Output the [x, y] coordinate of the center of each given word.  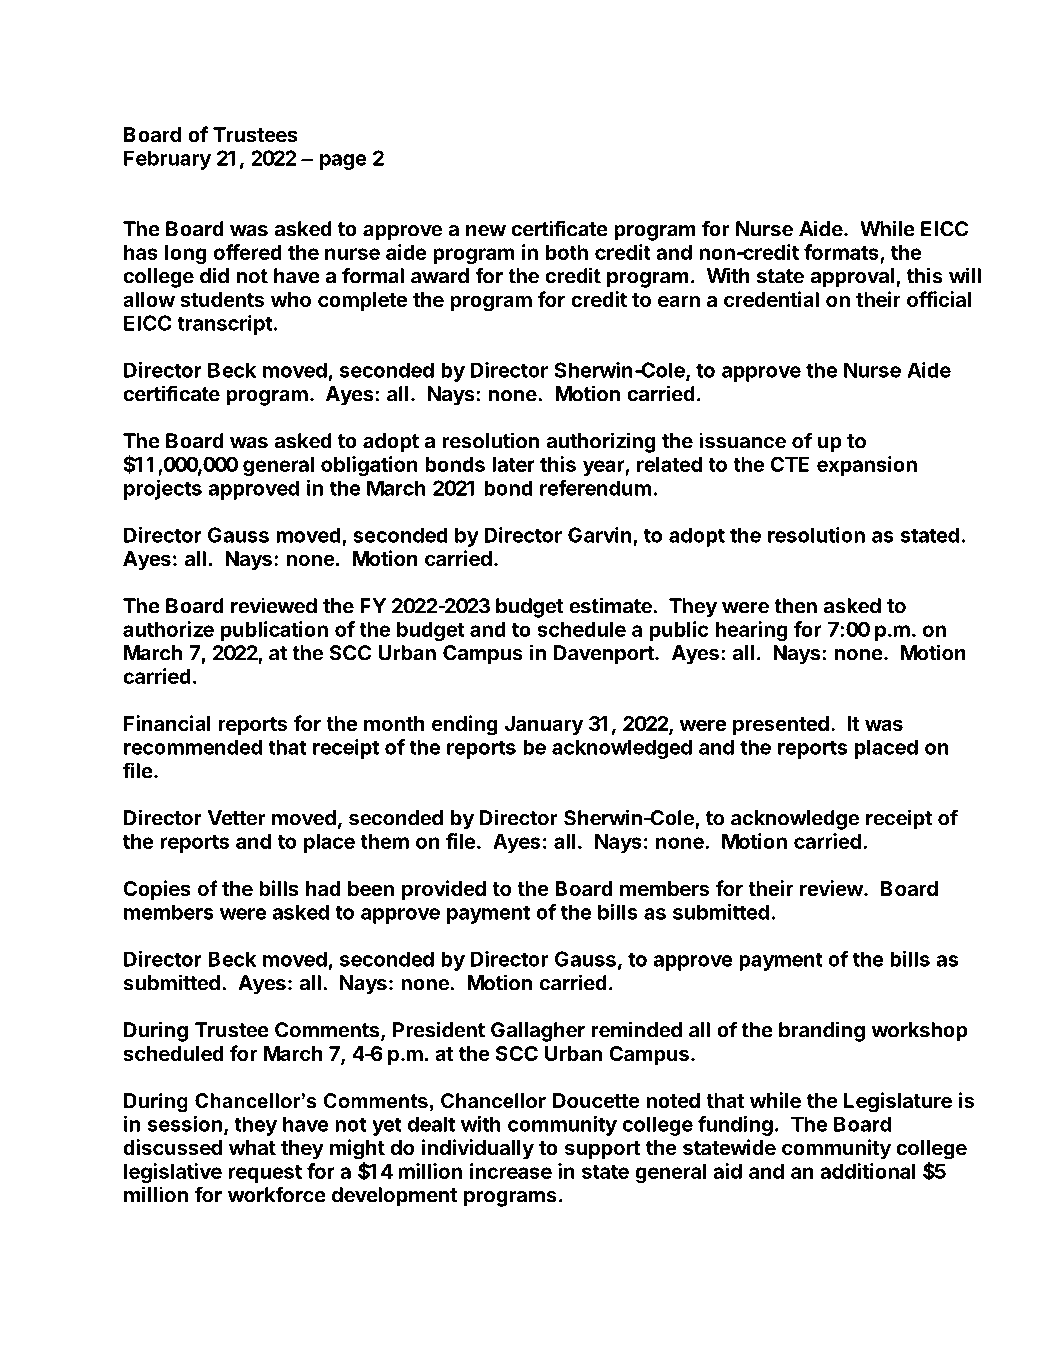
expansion [867, 466]
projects [163, 490]
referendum [595, 488]
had [323, 888]
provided [444, 890]
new [486, 231]
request [265, 1174]
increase [511, 1171]
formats [842, 253]
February [167, 160]
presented [781, 725]
